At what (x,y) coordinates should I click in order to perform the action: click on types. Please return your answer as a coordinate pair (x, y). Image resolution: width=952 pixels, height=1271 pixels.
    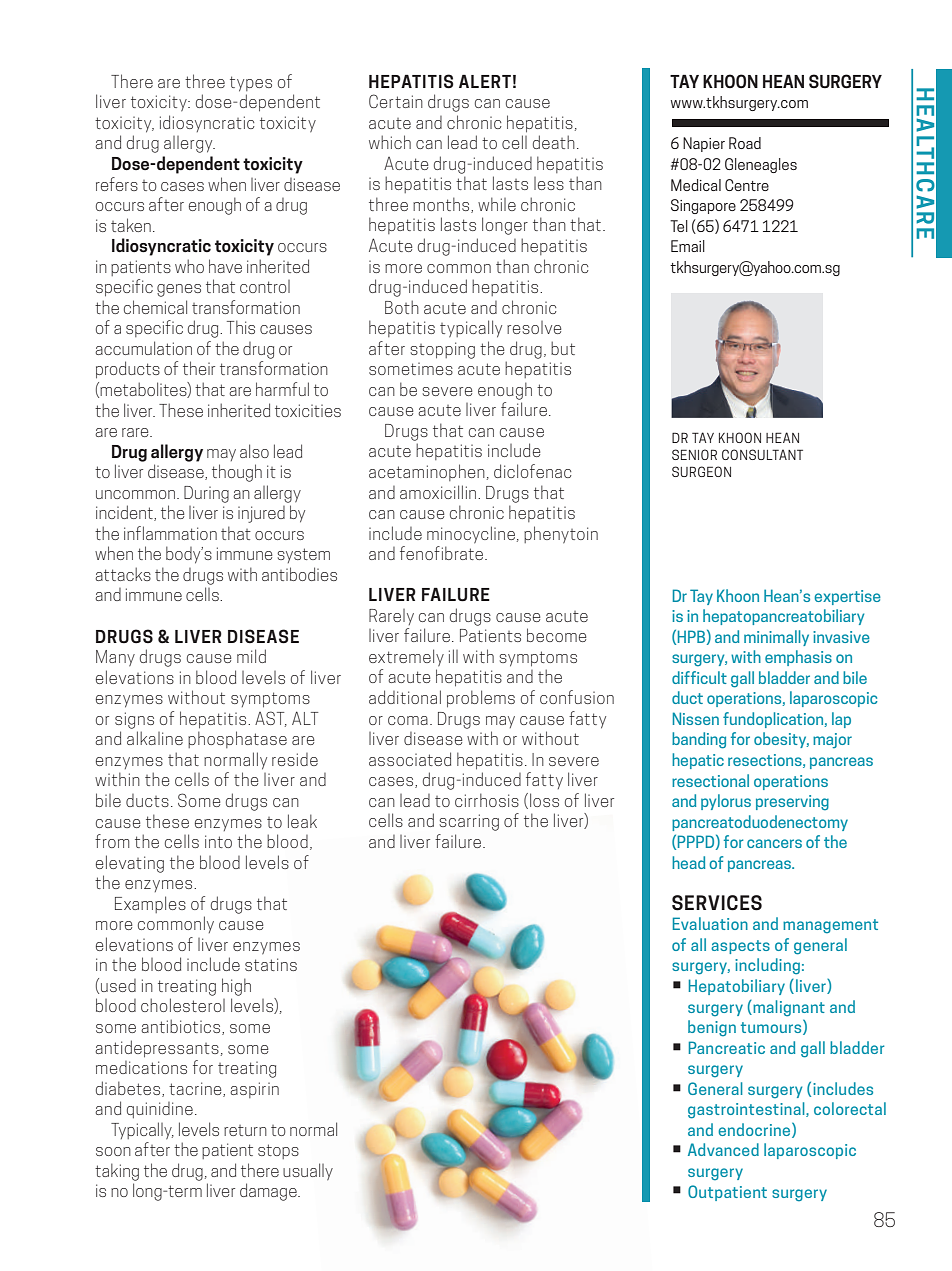
    Looking at the image, I should click on (251, 84).
